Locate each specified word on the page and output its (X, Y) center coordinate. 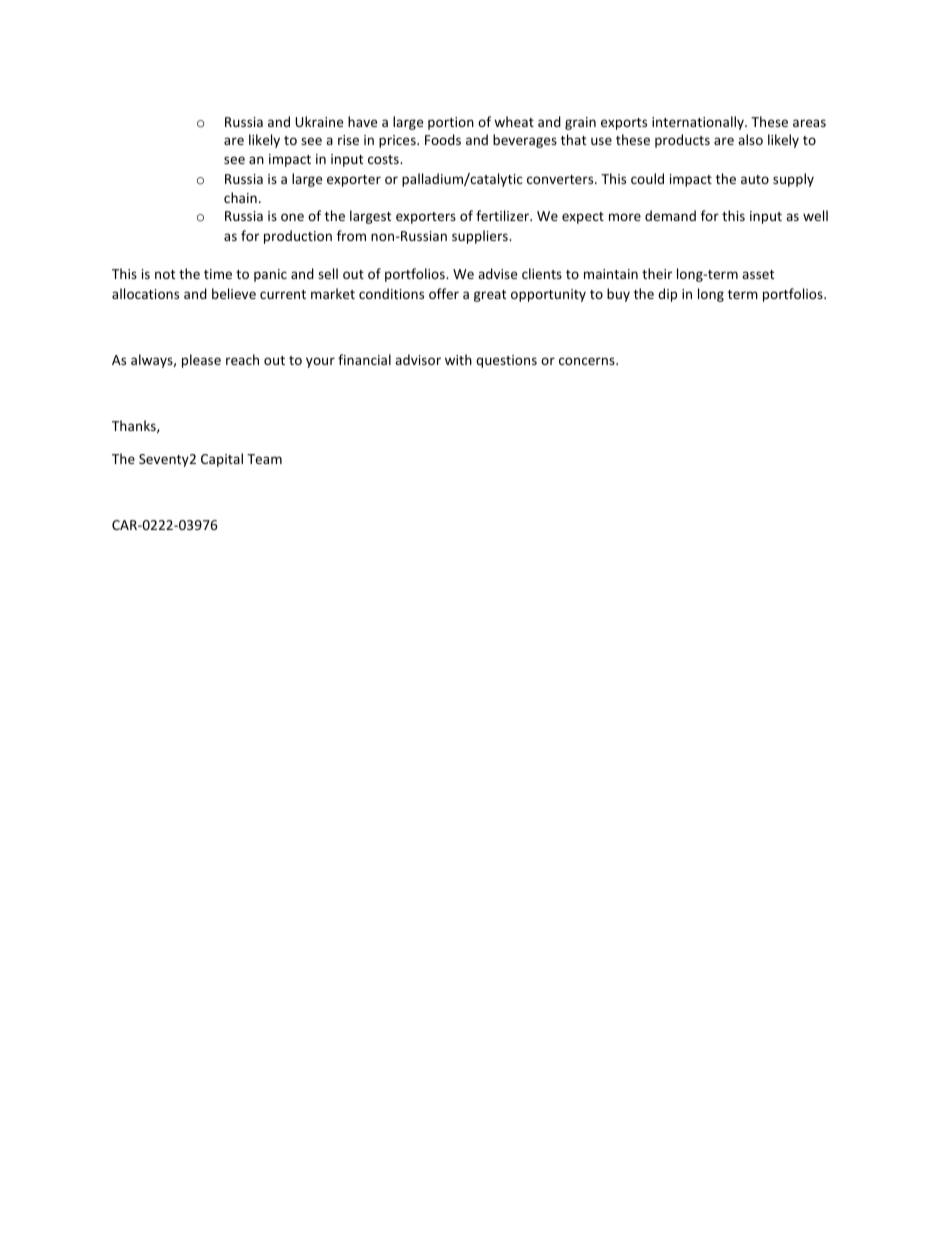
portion (451, 123)
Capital (222, 460)
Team (264, 459)
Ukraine (319, 121)
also (750, 139)
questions (506, 361)
